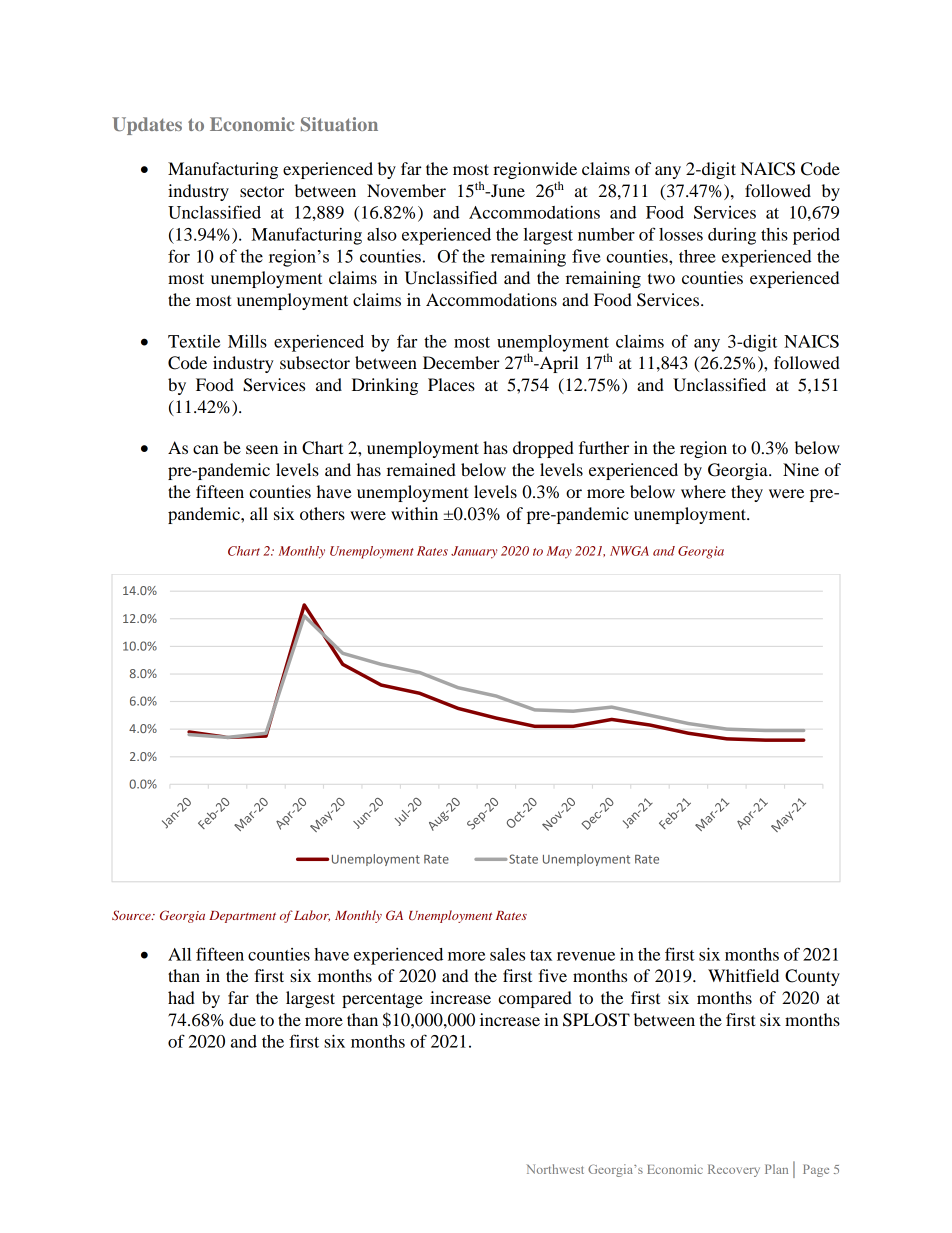 The height and width of the page is (1233, 952). I want to click on they, so click(747, 493).
